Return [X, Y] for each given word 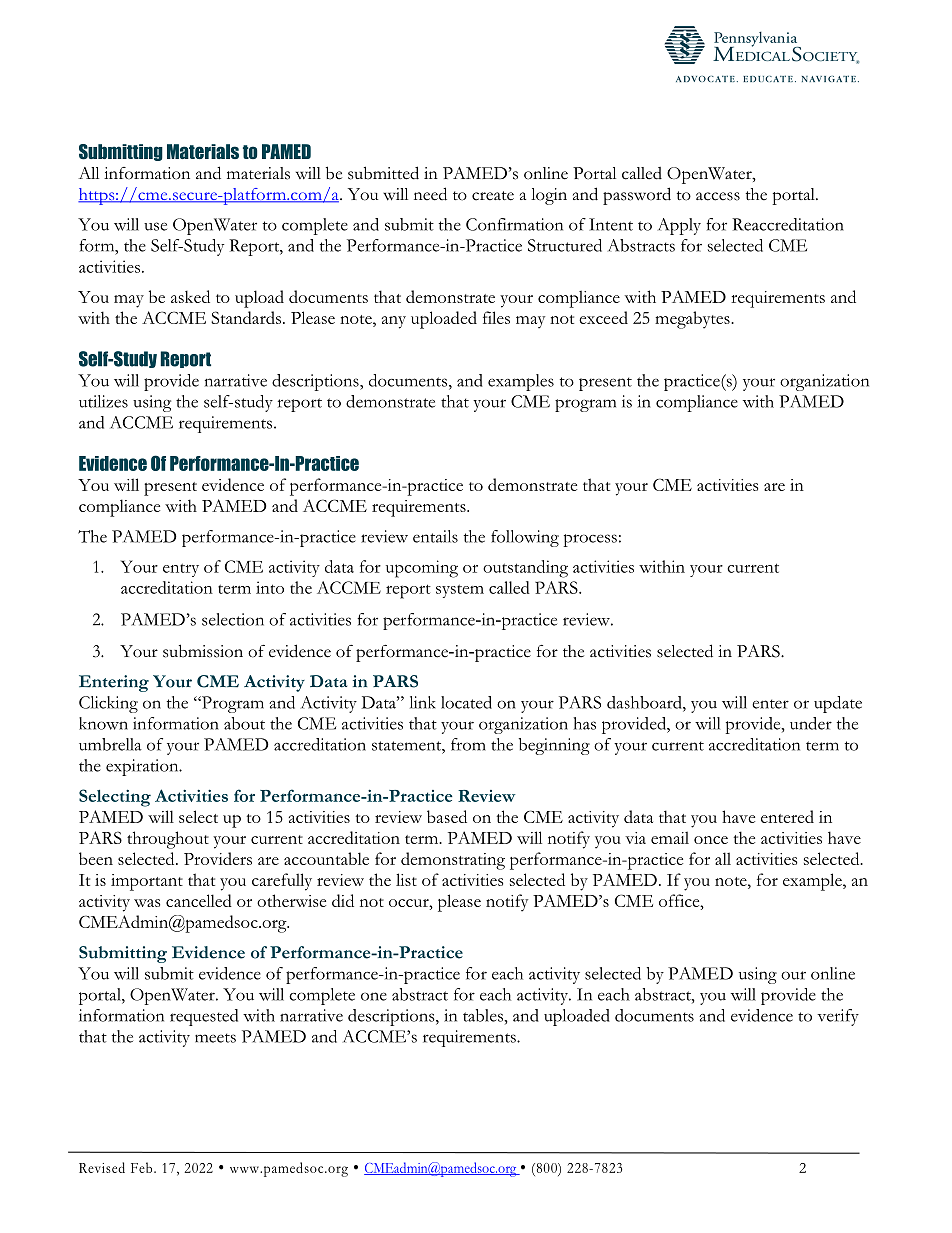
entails [435, 536]
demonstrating [453, 861]
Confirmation [514, 224]
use [155, 226]
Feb [143, 1167]
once [711, 840]
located [466, 702]
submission [203, 651]
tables [484, 1015]
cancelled [199, 900]
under [811, 723]
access [718, 196]
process [590, 540]
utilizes [103, 401]
